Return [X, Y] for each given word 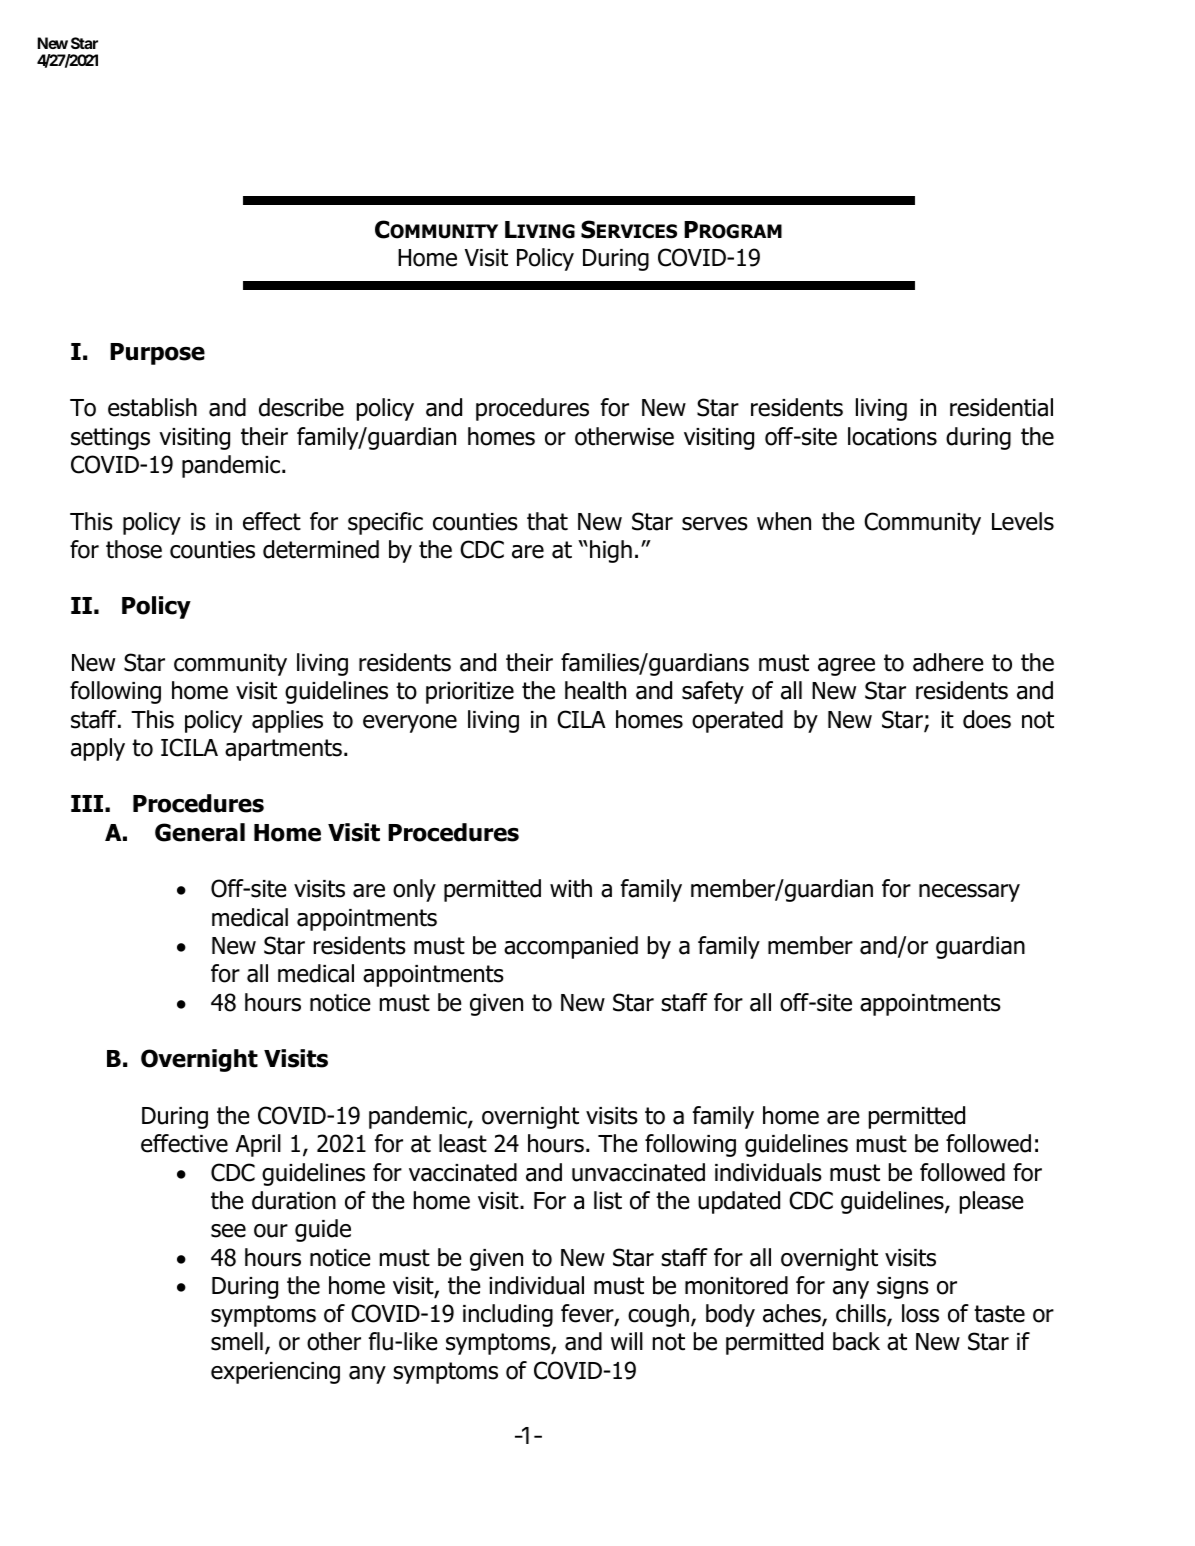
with [571, 888]
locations [892, 436]
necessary [969, 893]
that [547, 521]
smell [237, 1341]
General [200, 832]
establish [152, 407]
